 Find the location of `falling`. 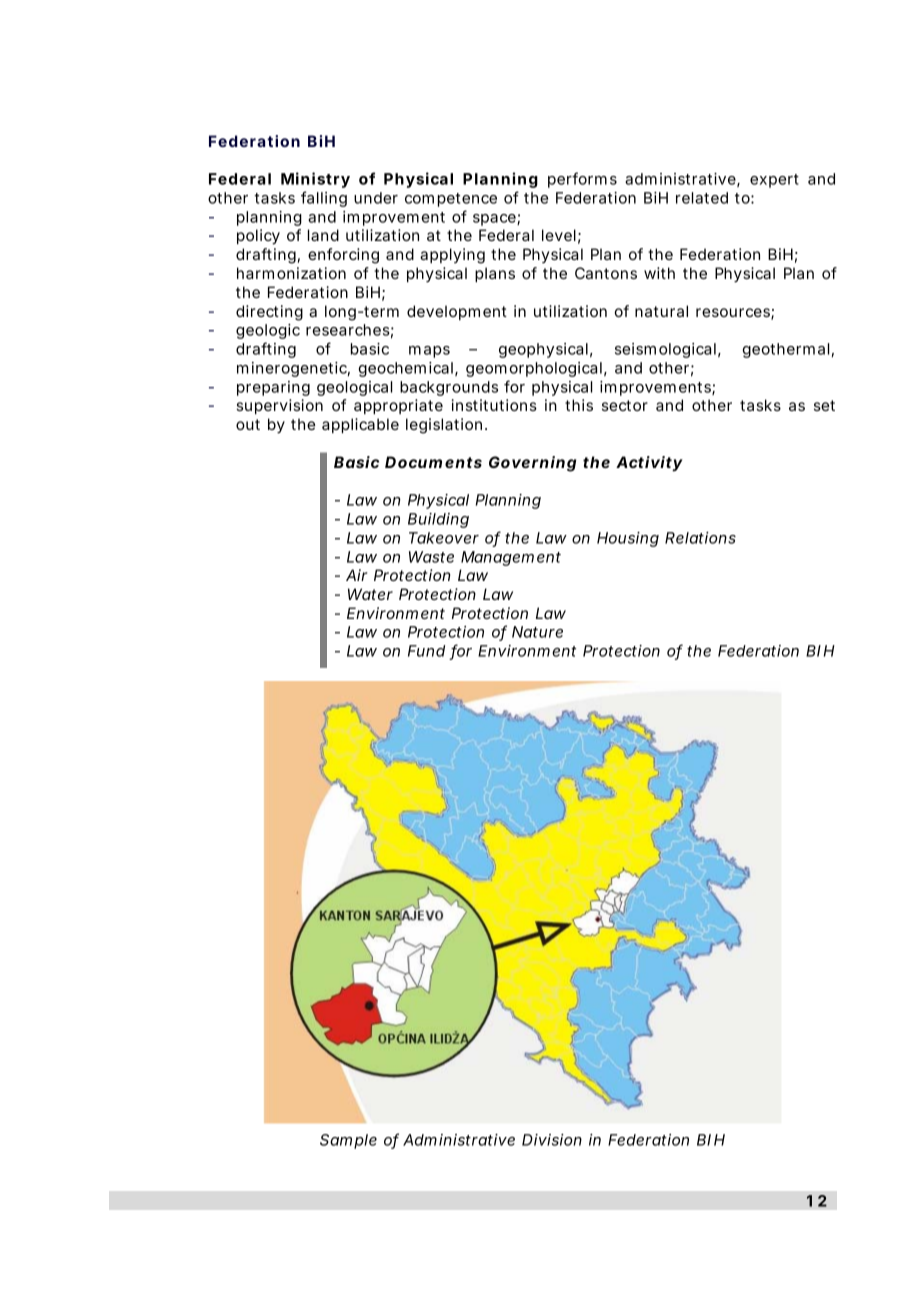

falling is located at coordinates (324, 199).
